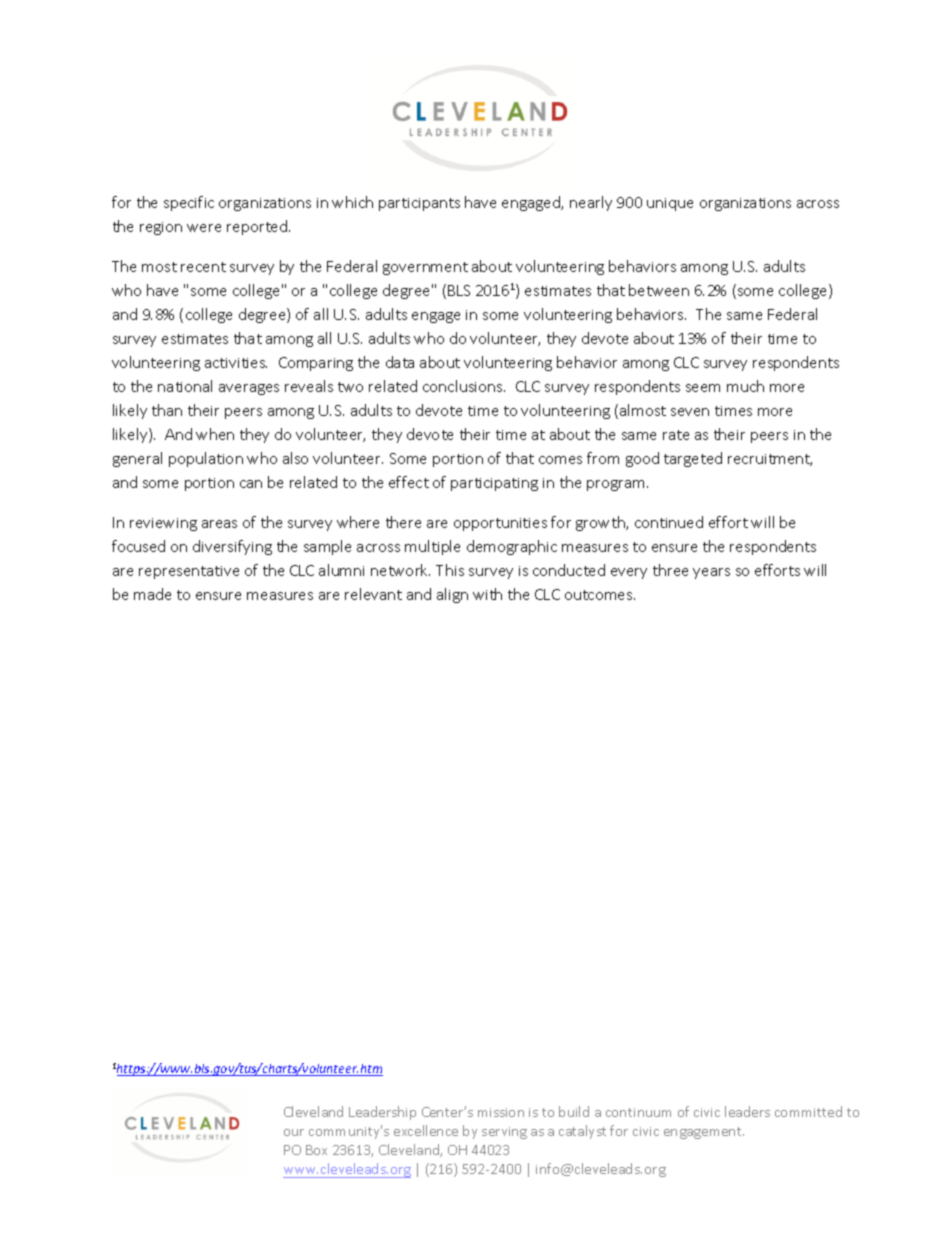 The image size is (952, 1233). I want to click on areas, so click(219, 524).
